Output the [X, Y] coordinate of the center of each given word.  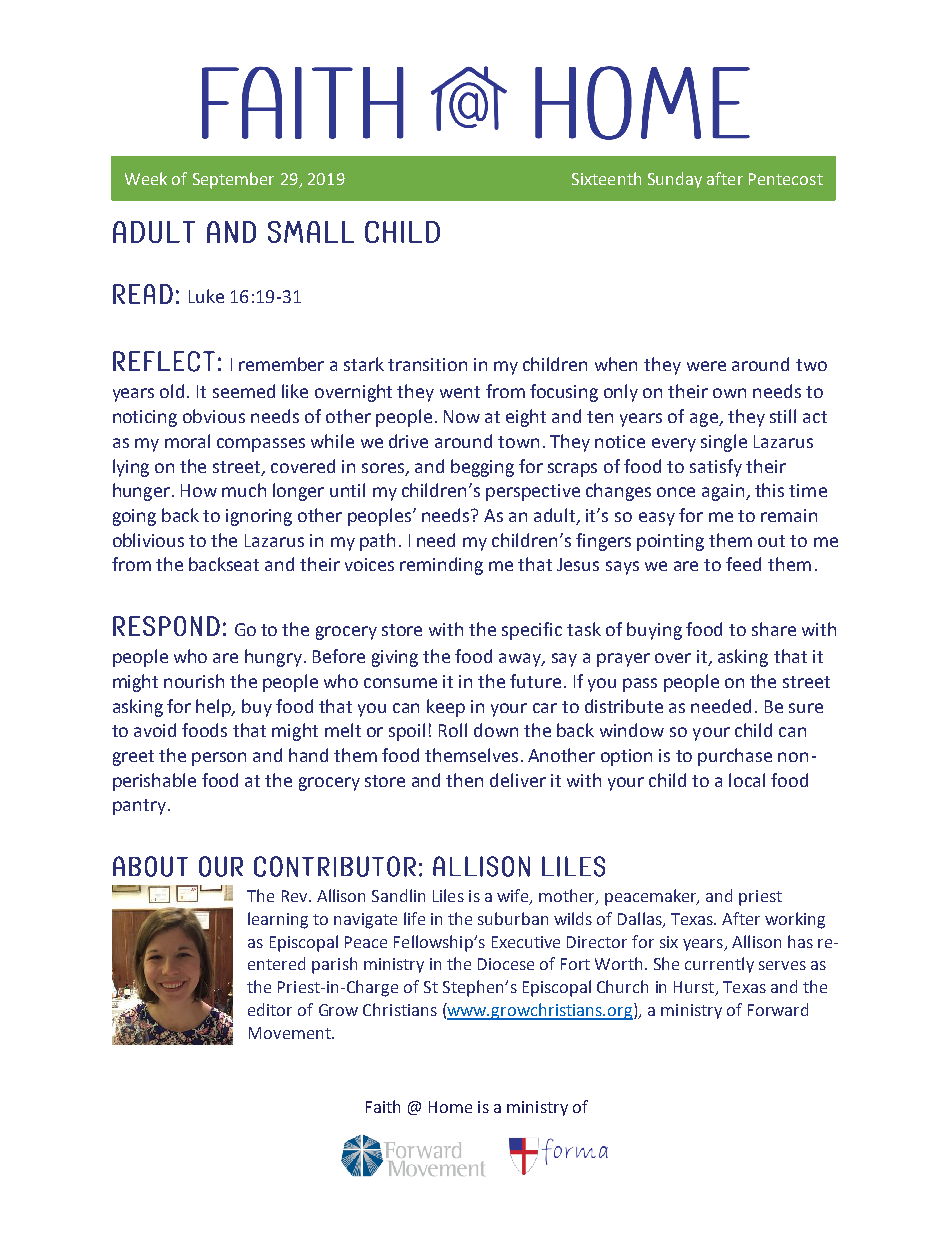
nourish [194, 681]
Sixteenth [606, 178]
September [233, 180]
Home [450, 1107]
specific [532, 631]
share [774, 629]
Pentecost [786, 179]
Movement [291, 1033]
